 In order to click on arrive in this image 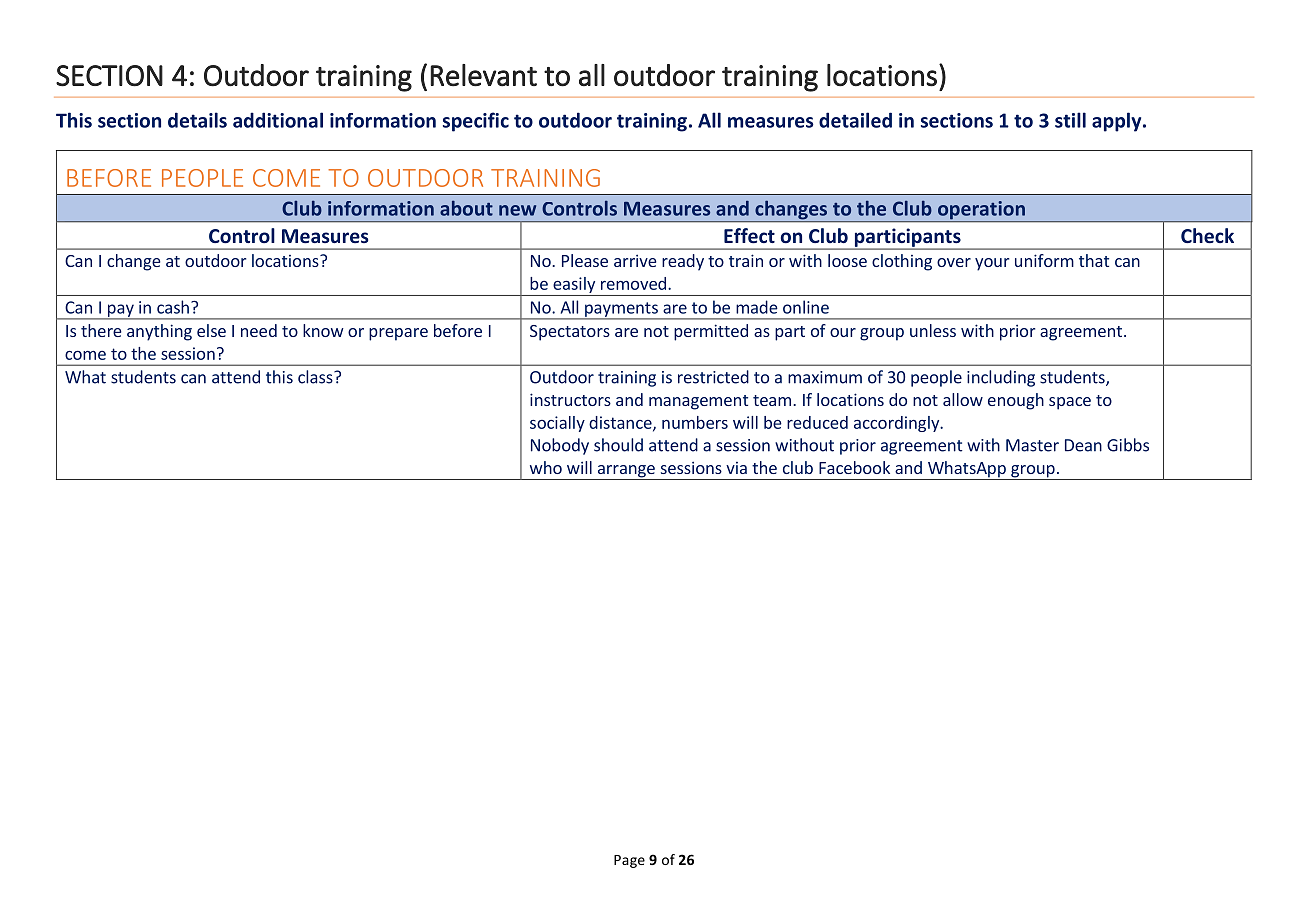, I will do `click(635, 260)`.
